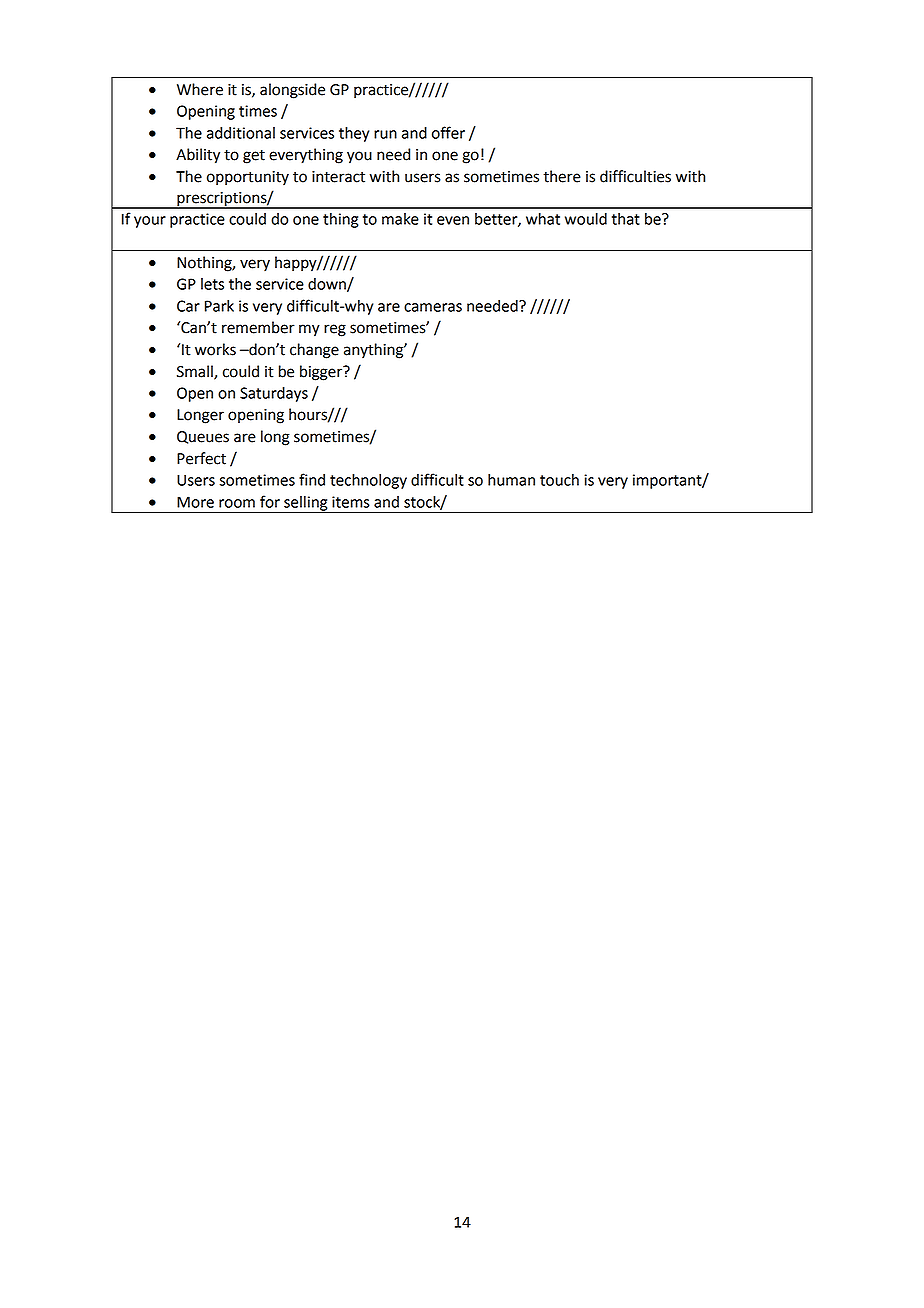  What do you see at coordinates (368, 481) in the document?
I see `technology` at bounding box center [368, 481].
